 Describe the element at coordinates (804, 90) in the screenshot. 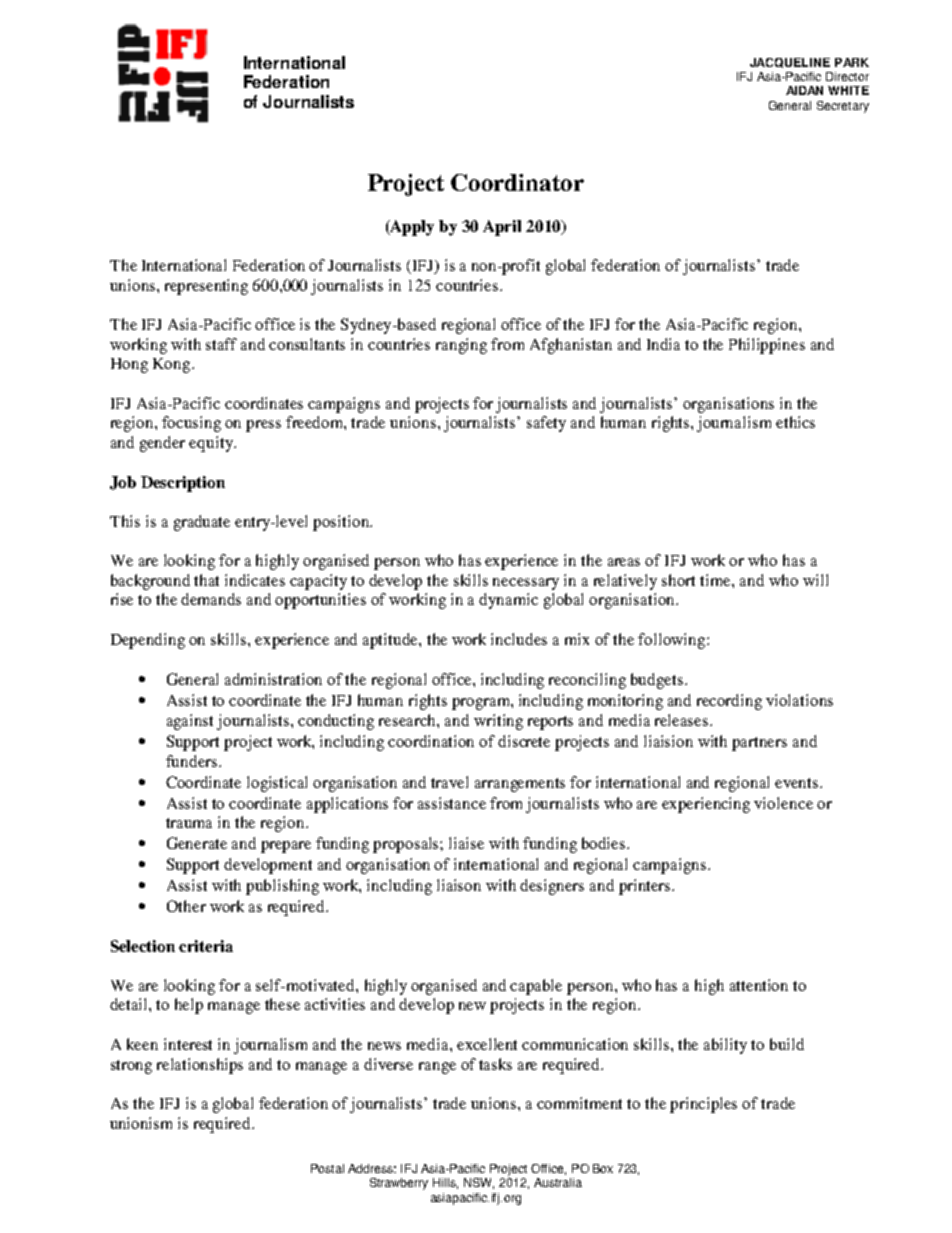

I see `AIDAN` at that location.
